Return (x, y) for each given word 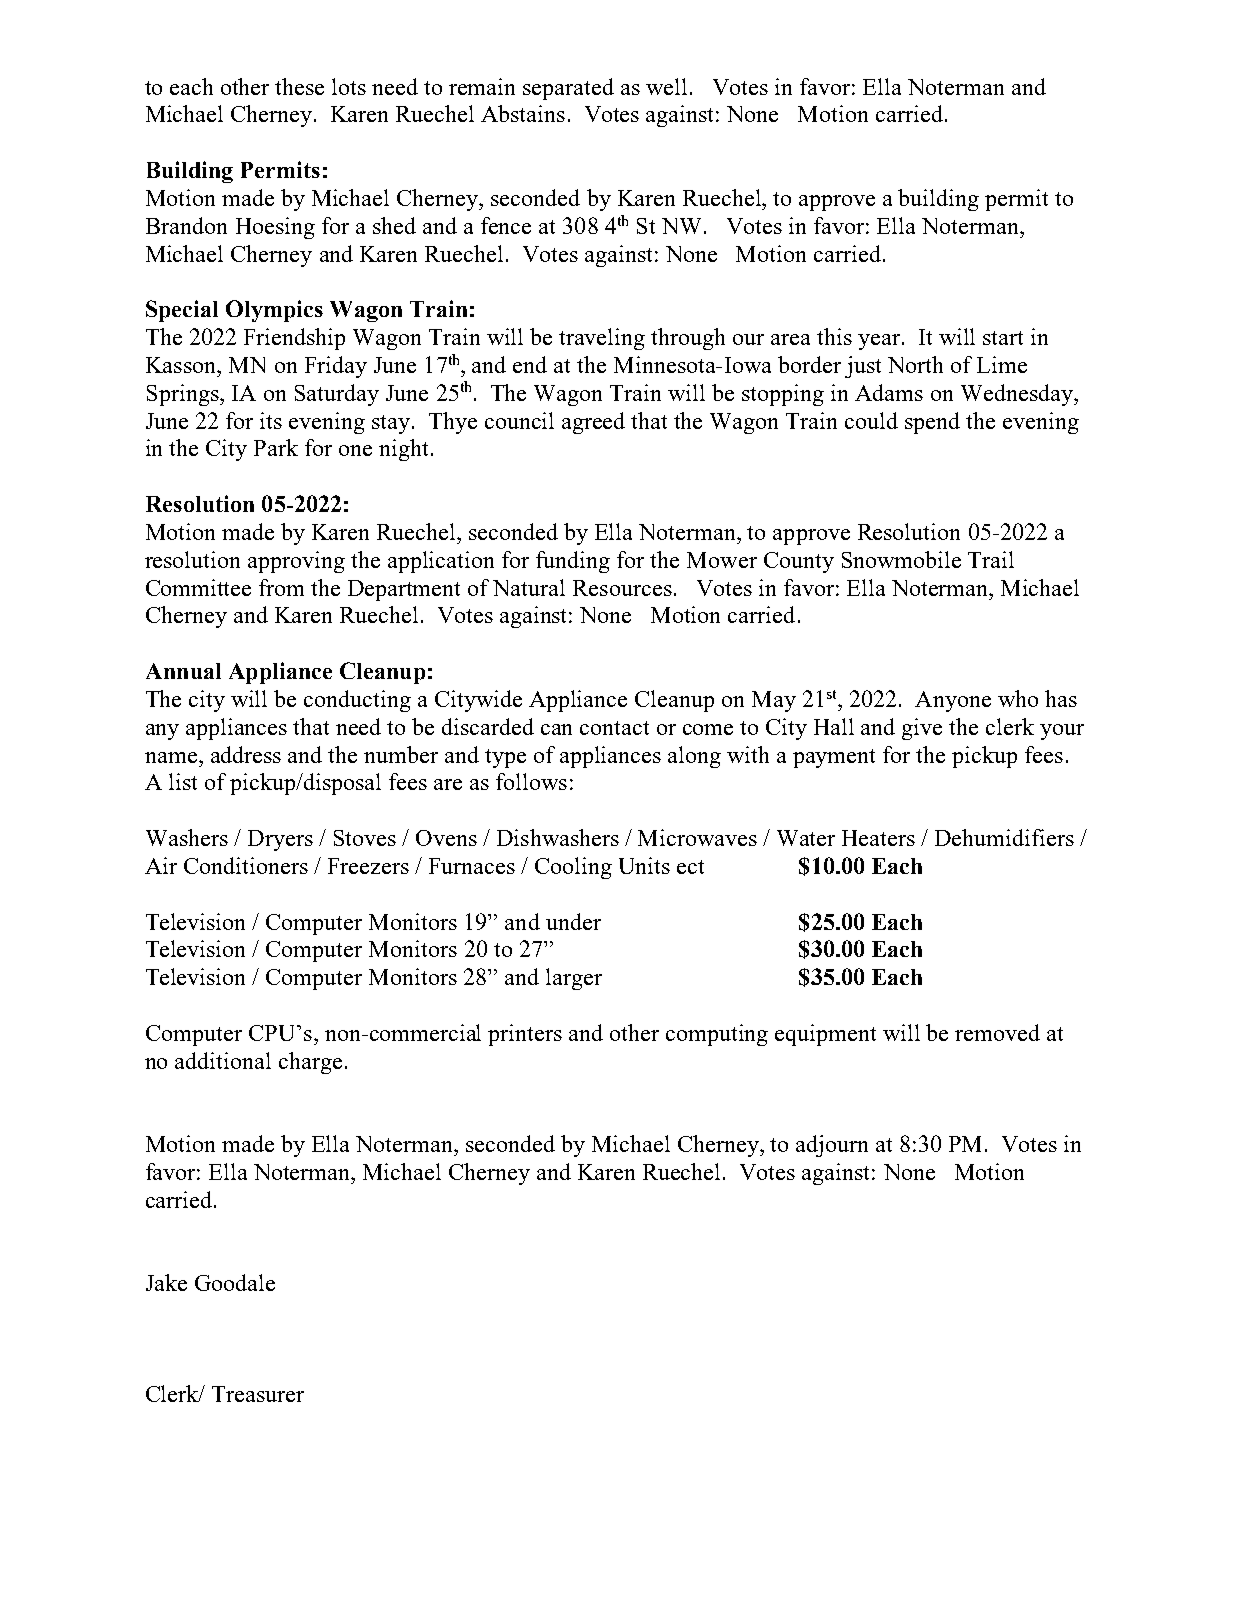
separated (568, 89)
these (299, 86)
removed (997, 1032)
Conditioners (246, 865)
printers (525, 1035)
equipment (825, 1035)
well (666, 86)
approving (296, 562)
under (573, 921)
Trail (991, 559)
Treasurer (258, 1394)
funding (573, 562)
